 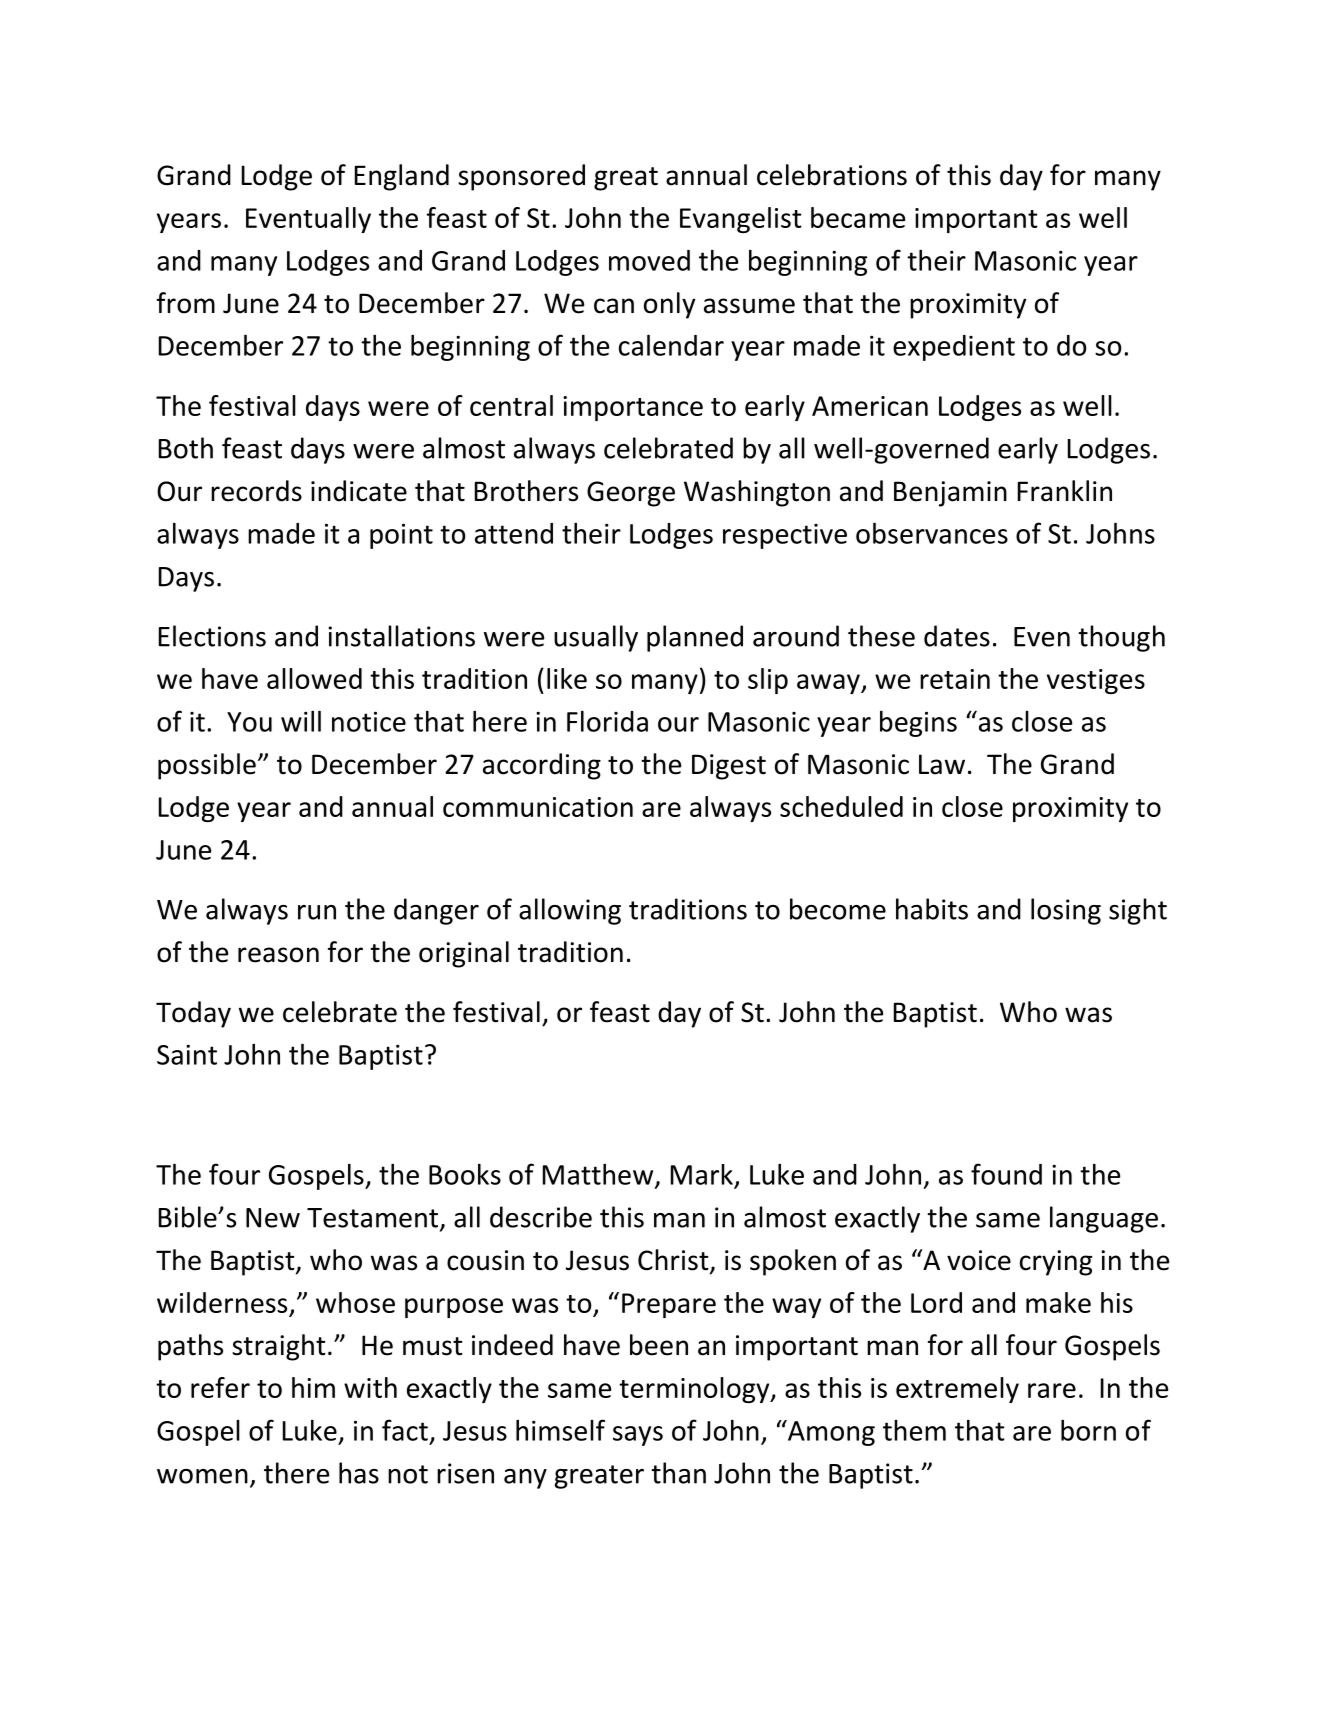 What do you see at coordinates (402, 177) in the screenshot?
I see `England` at bounding box center [402, 177].
